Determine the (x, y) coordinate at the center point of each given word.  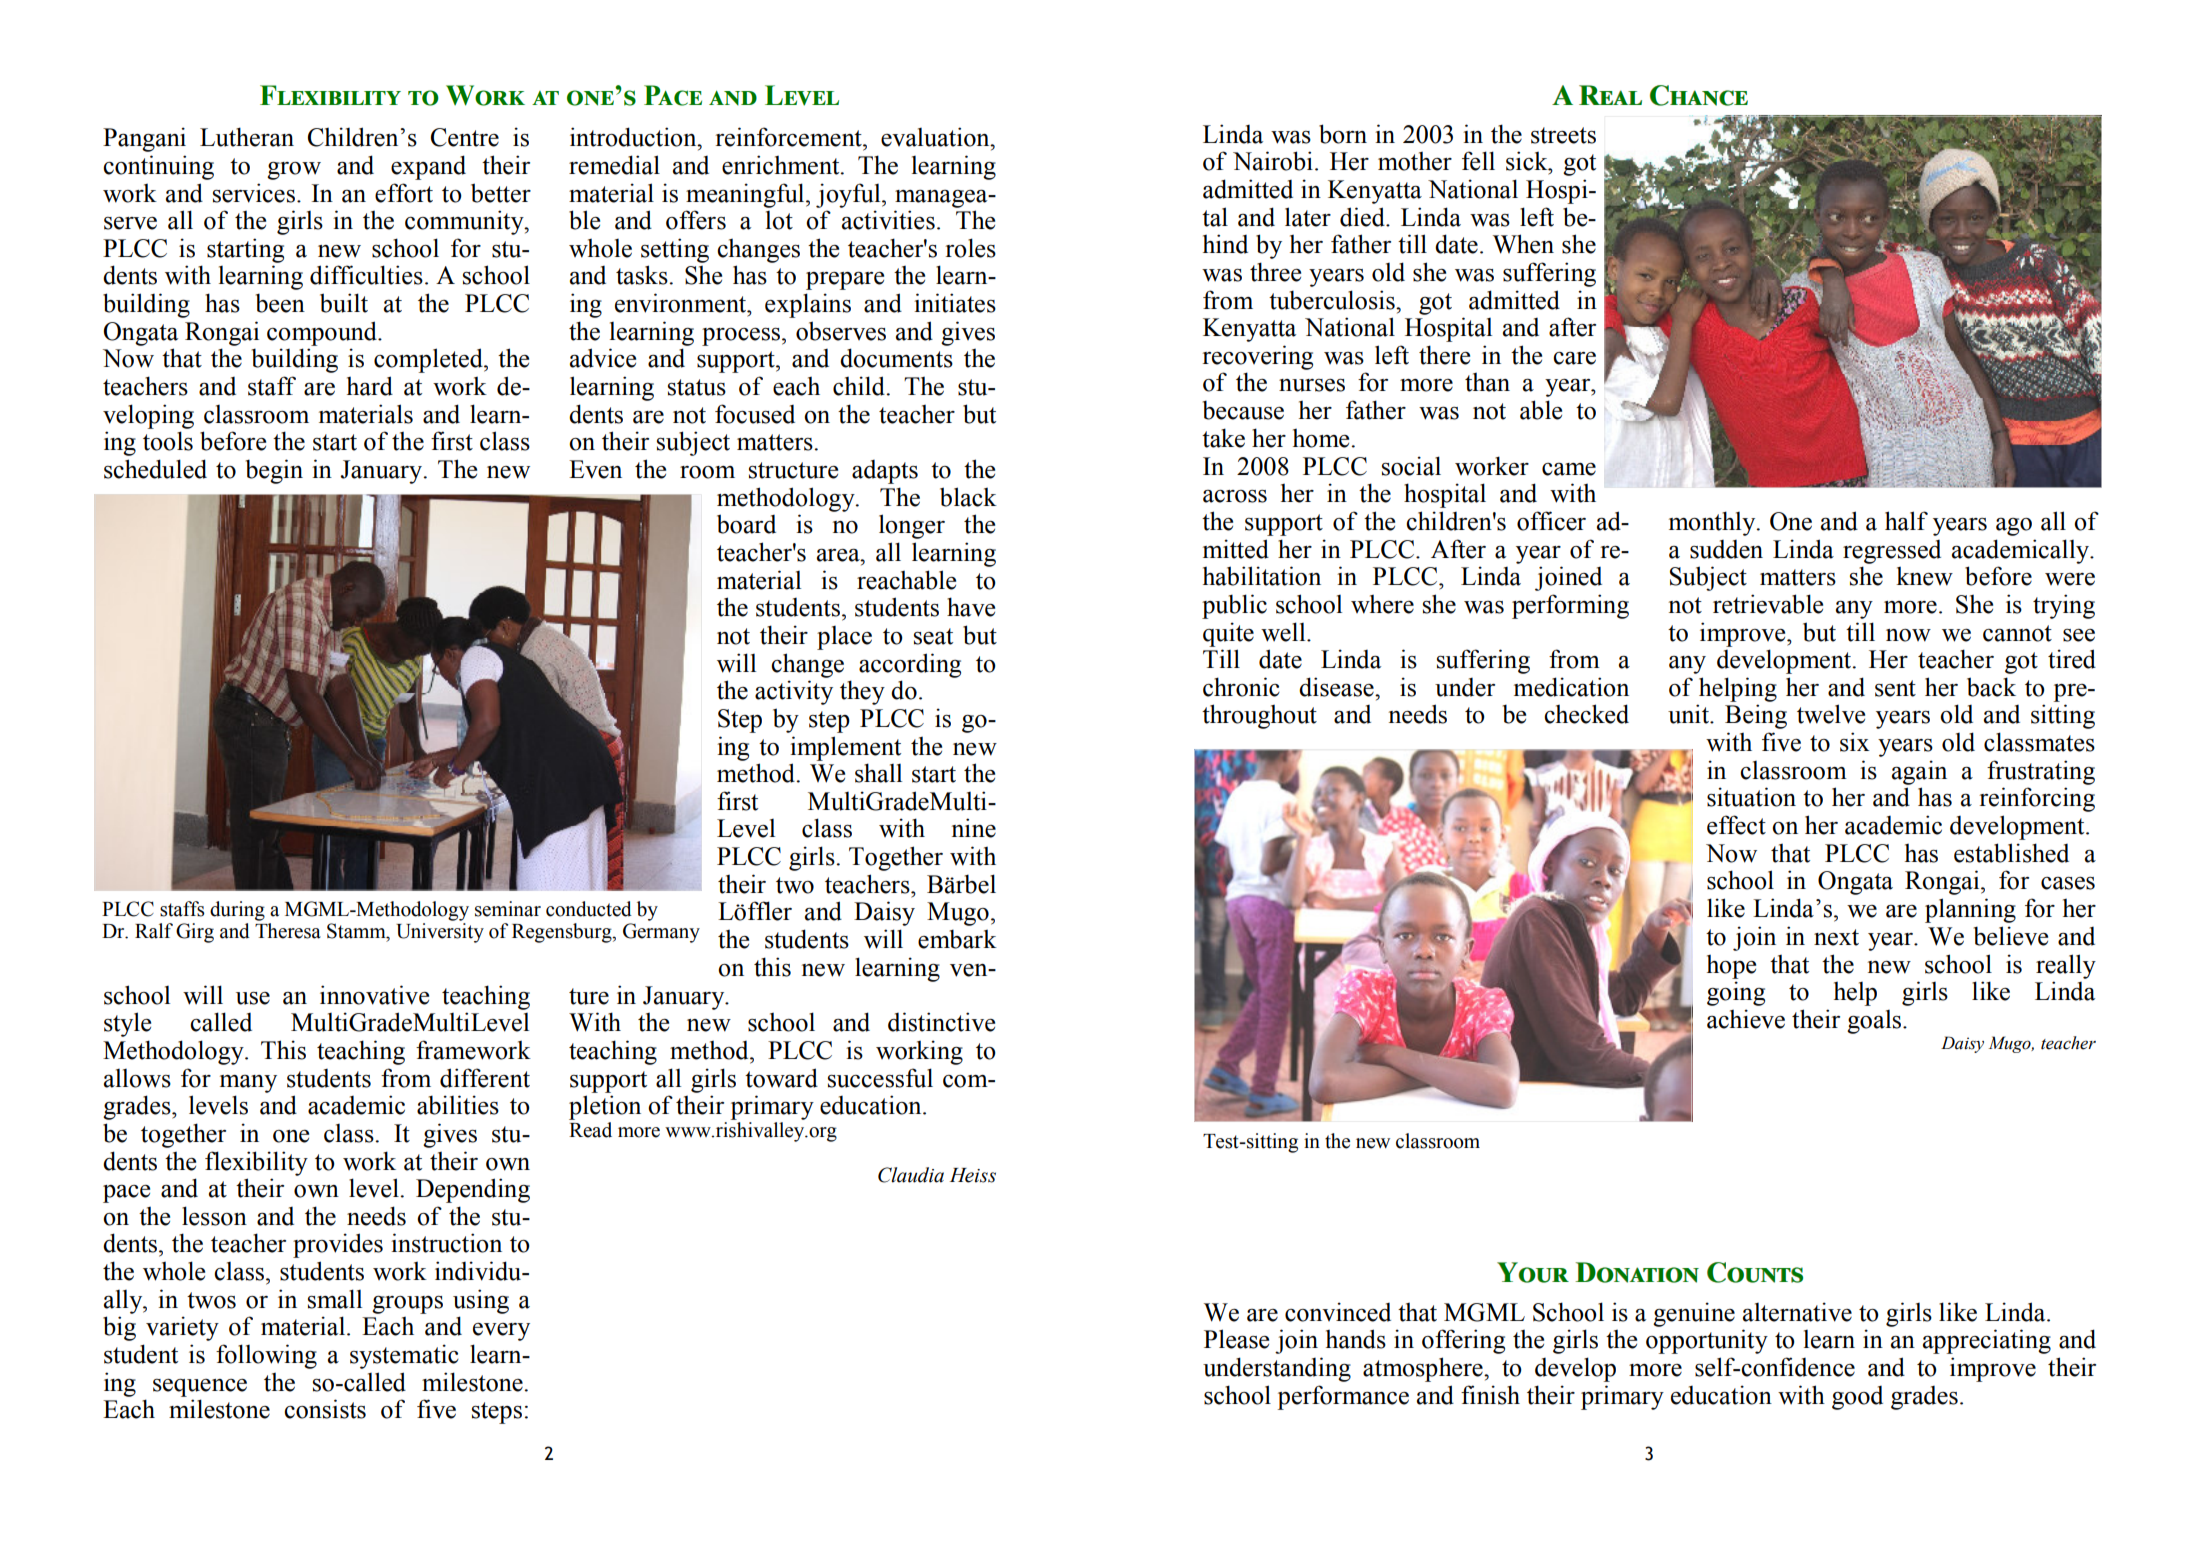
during (237, 911)
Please (1236, 1339)
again (1919, 772)
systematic (404, 1356)
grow (294, 171)
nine (974, 828)
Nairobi (1273, 161)
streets (1563, 135)
